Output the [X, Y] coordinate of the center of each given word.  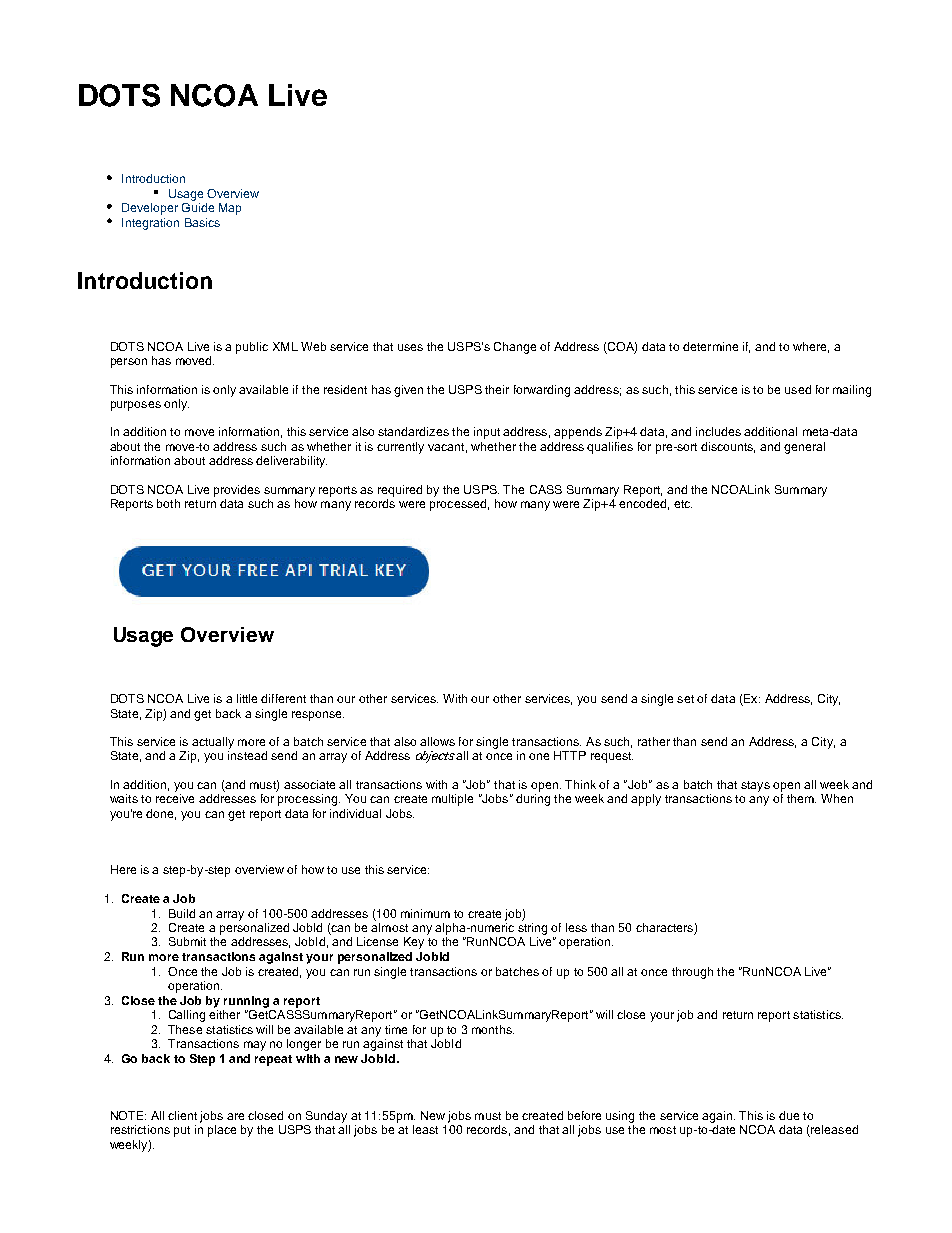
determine [710, 346]
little [247, 698]
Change [515, 348]
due [789, 1115]
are [235, 1116]
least [425, 1129]
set [685, 699]
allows [437, 741]
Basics [202, 222]
